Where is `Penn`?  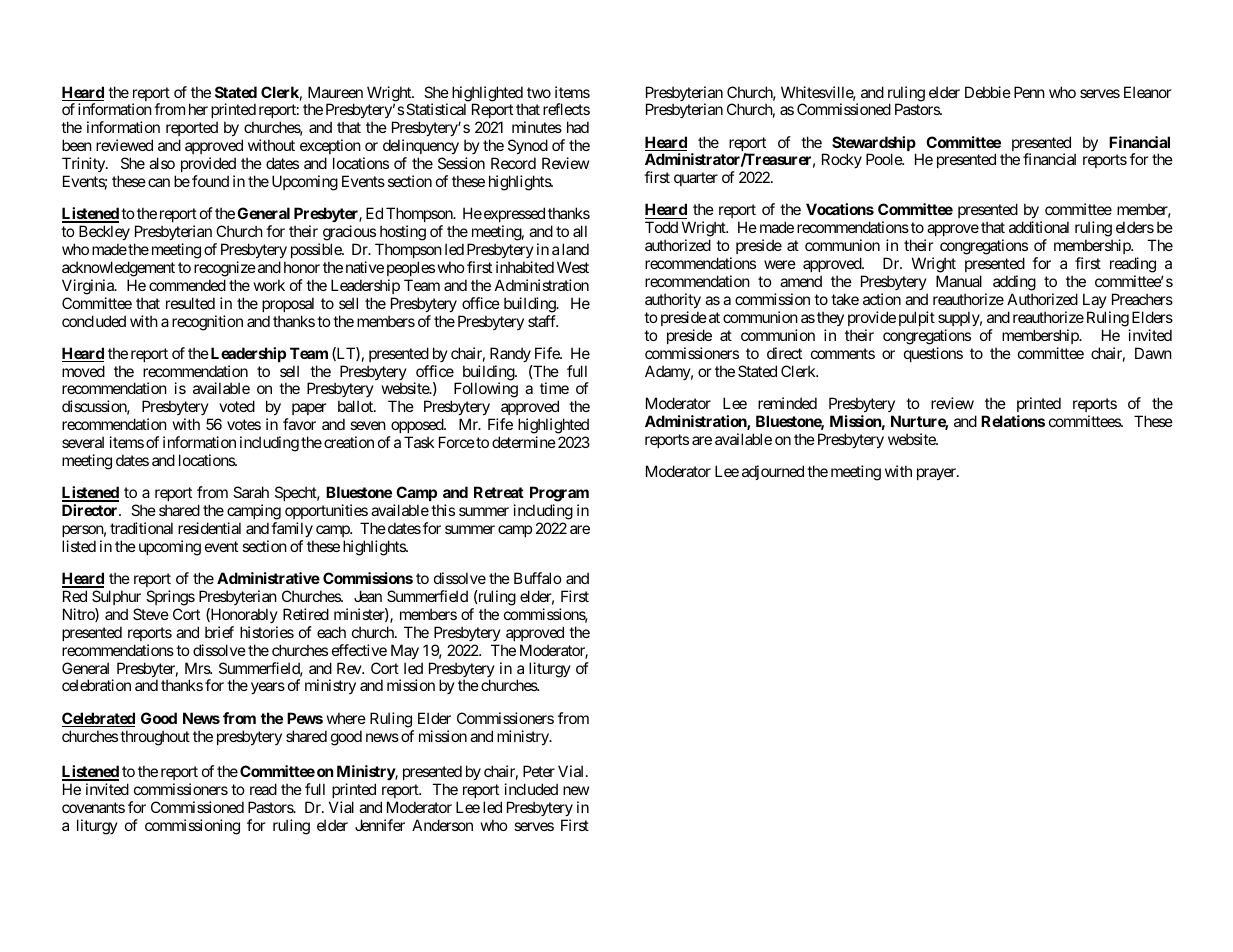
Penn is located at coordinates (1029, 92).
